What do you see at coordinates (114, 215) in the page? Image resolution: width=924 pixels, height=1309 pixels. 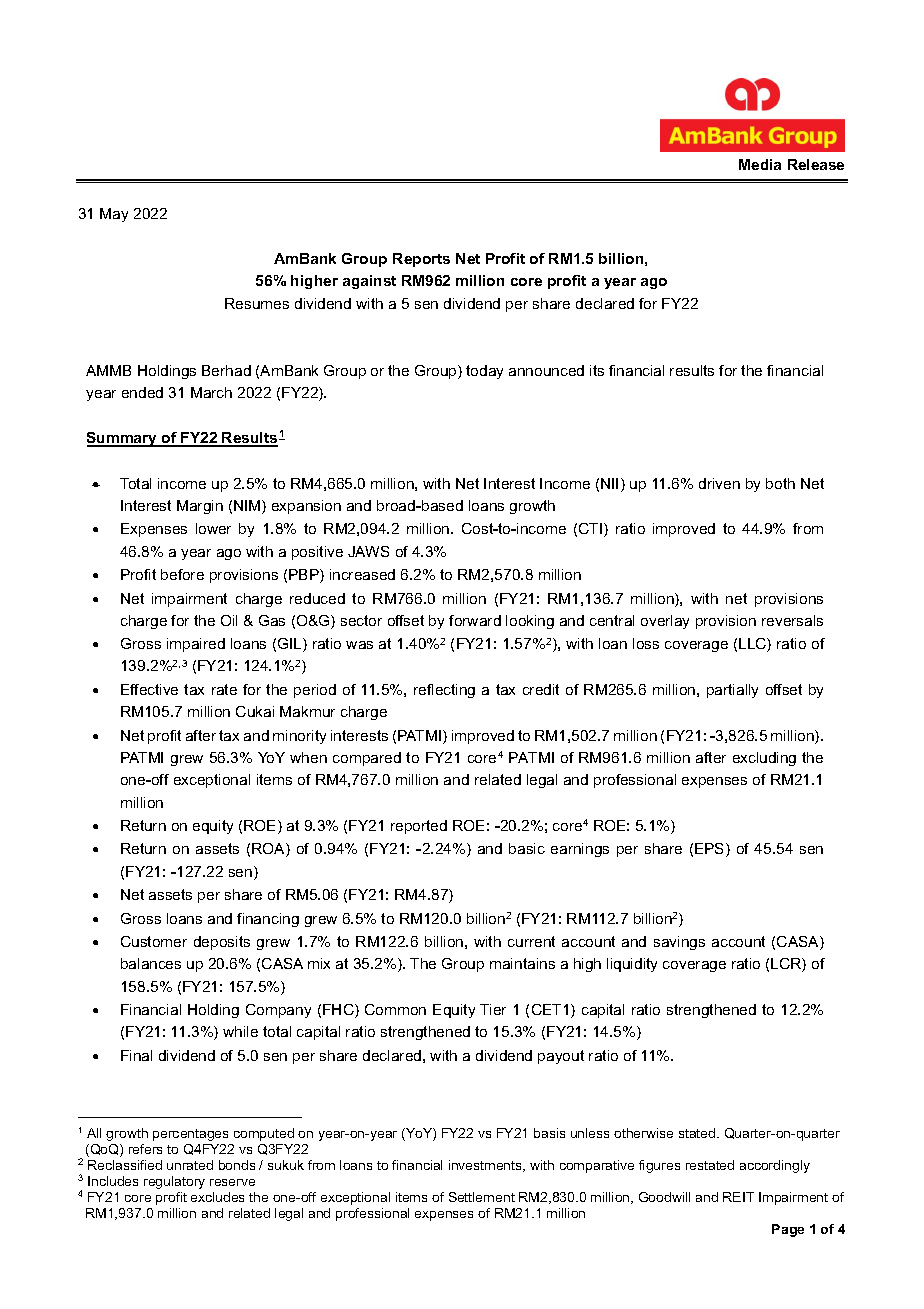 I see `May` at bounding box center [114, 215].
